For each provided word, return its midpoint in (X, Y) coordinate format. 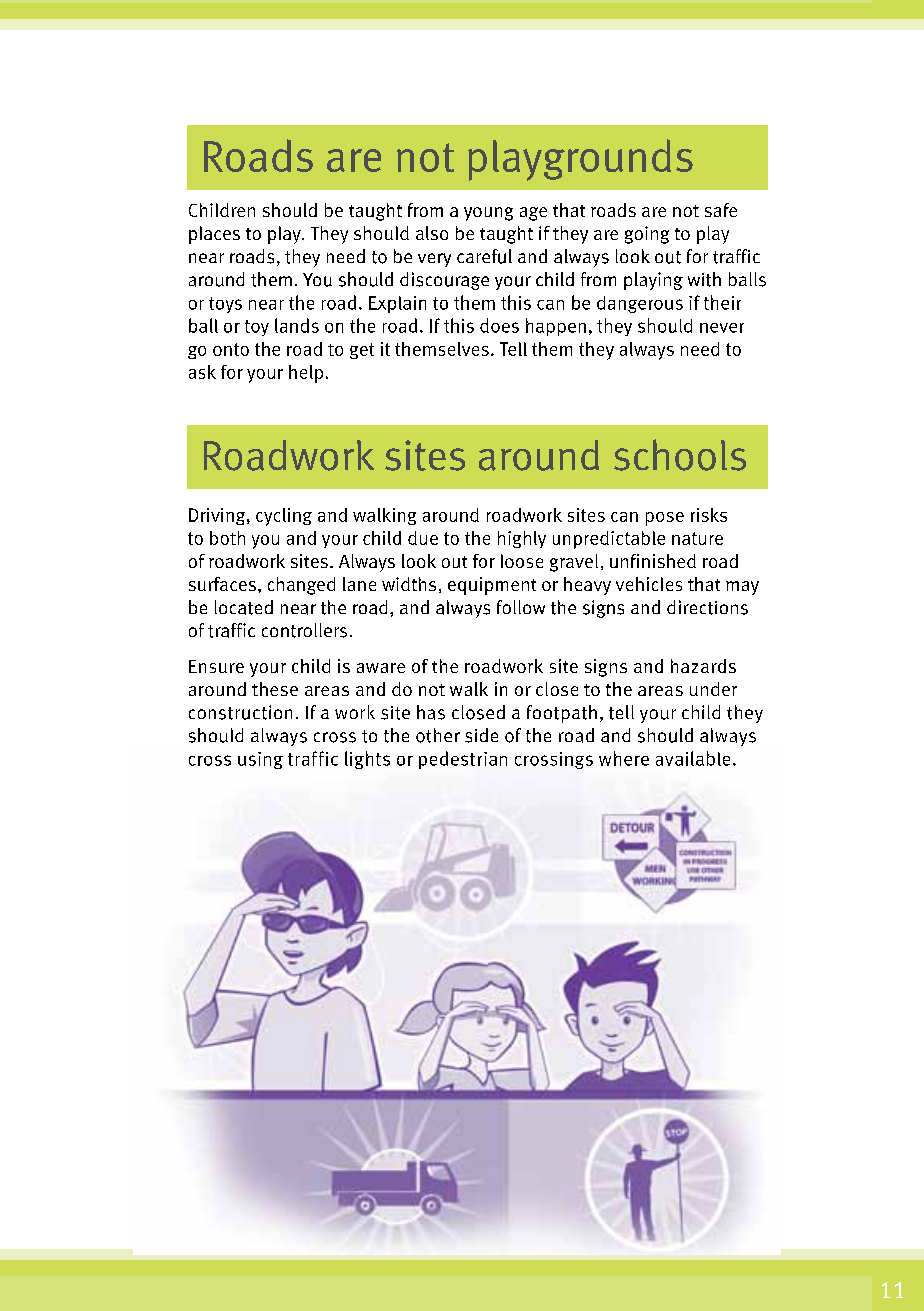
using (260, 760)
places (214, 235)
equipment (492, 586)
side (481, 735)
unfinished (653, 561)
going (647, 235)
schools (680, 455)
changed (301, 586)
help (306, 374)
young (488, 214)
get (362, 351)
